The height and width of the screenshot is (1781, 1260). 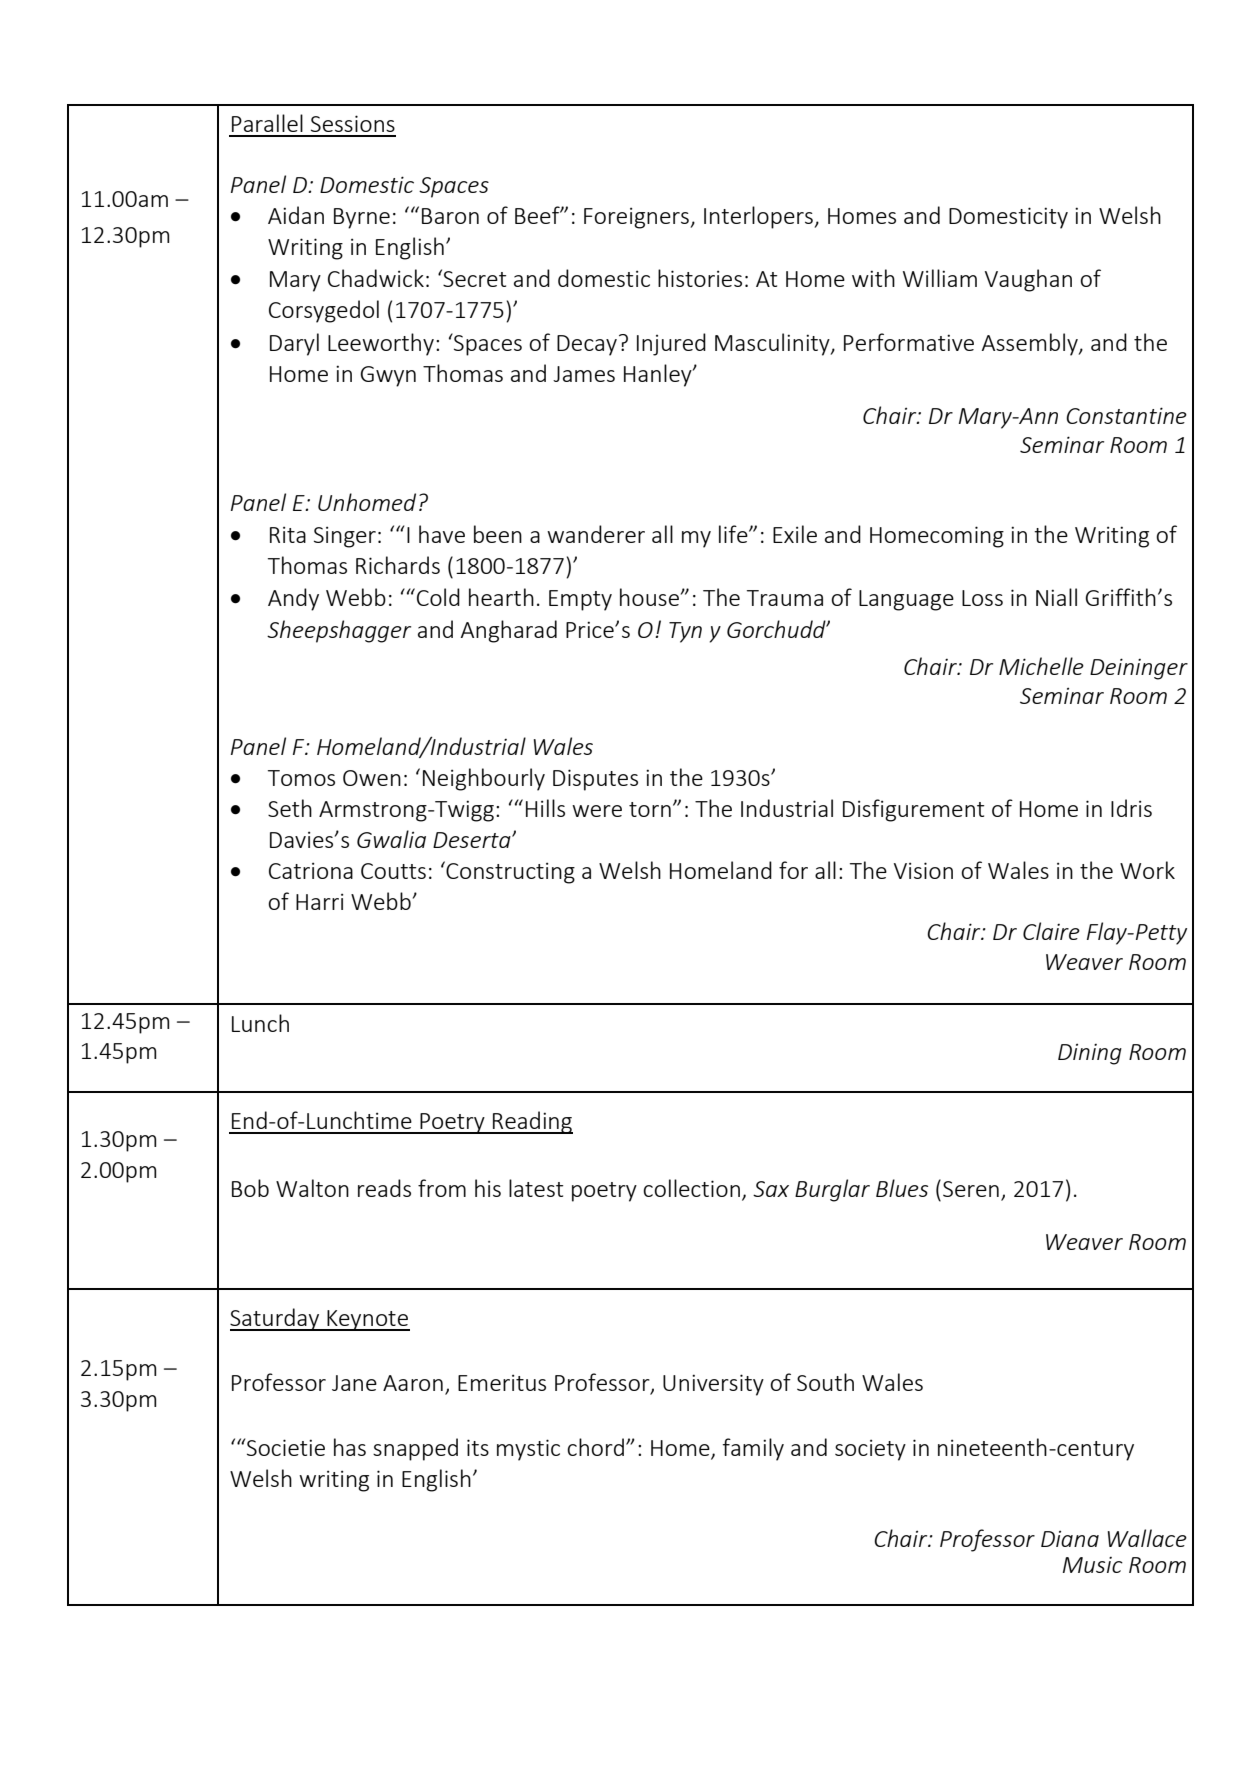 What do you see at coordinates (1070, 1538) in the screenshot?
I see `Diana` at bounding box center [1070, 1538].
